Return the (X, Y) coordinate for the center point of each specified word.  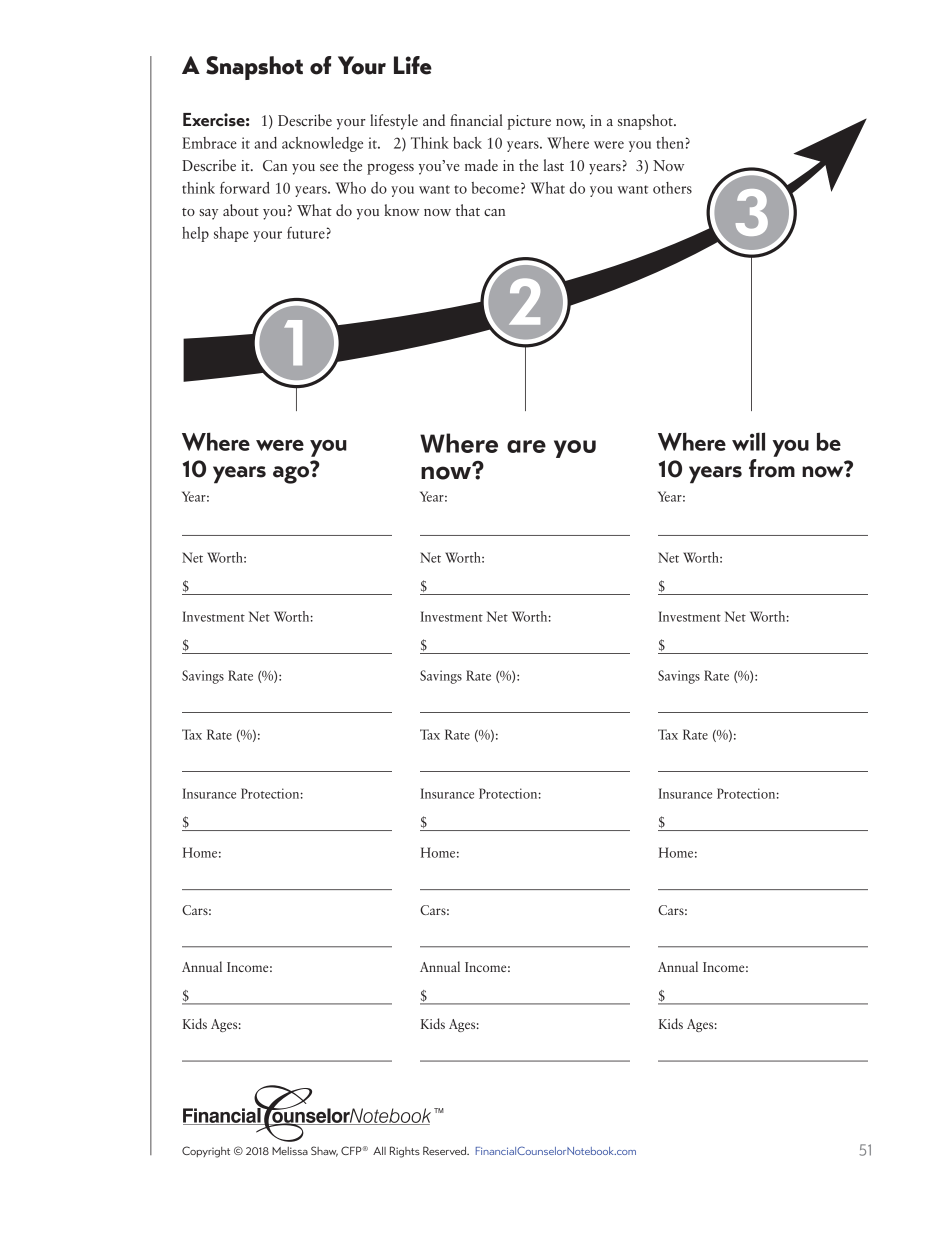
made (481, 165)
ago (292, 474)
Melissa (290, 1151)
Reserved (446, 1150)
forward (245, 188)
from (772, 467)
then (670, 143)
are (526, 446)
